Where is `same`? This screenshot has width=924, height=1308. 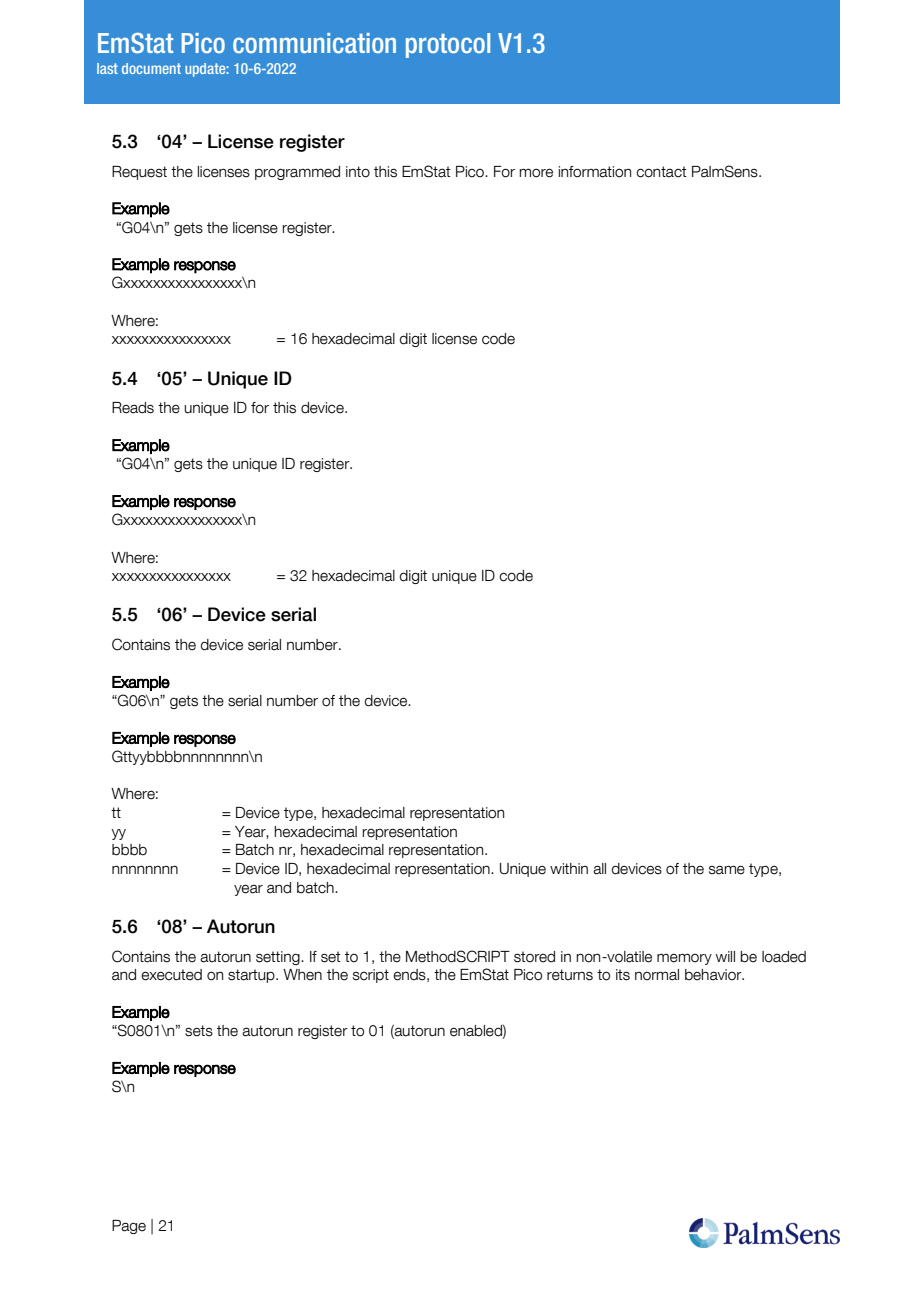
same is located at coordinates (727, 870).
